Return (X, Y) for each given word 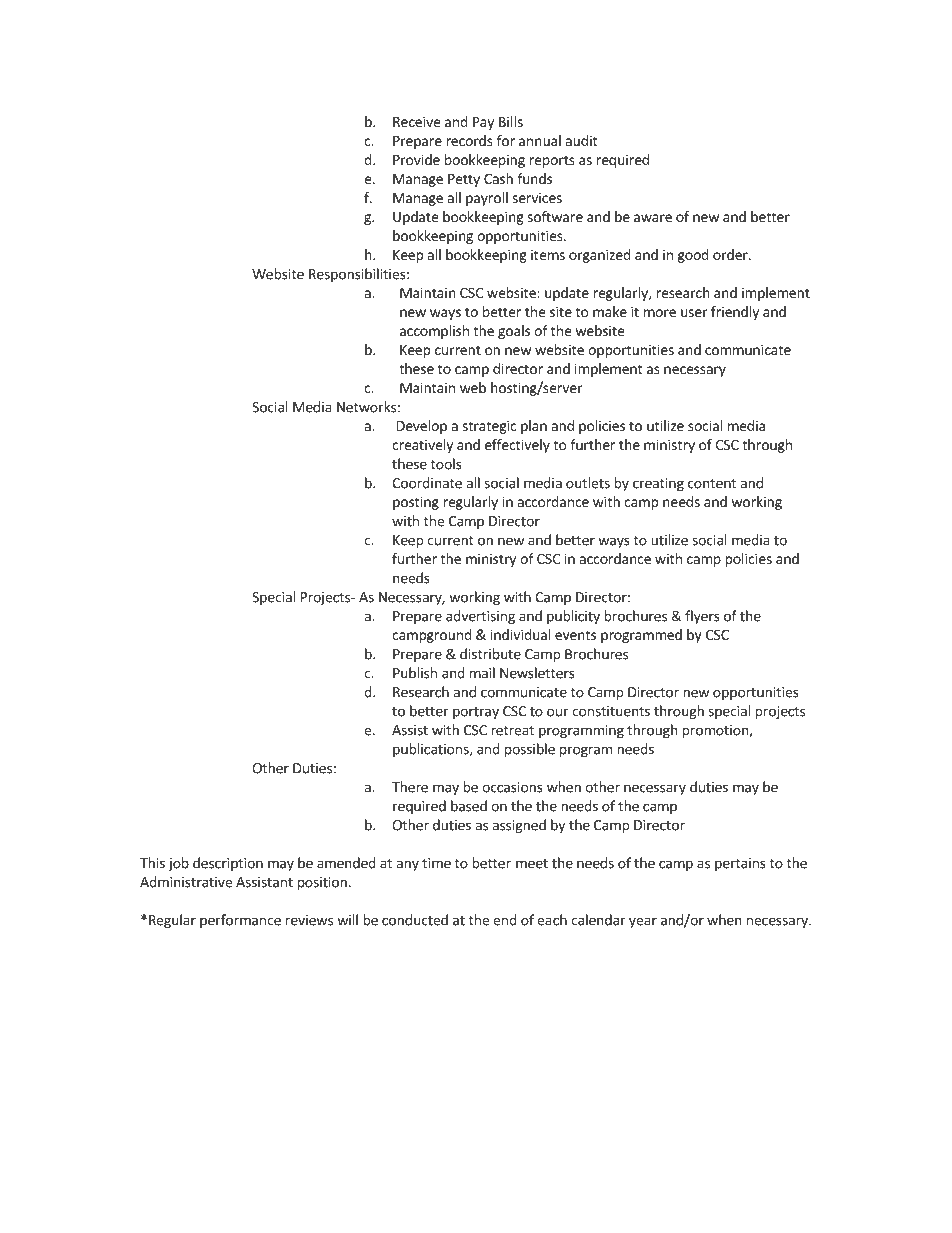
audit (582, 140)
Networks (366, 407)
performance (240, 921)
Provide (416, 159)
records (469, 140)
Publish (415, 673)
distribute (490, 654)
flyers (702, 617)
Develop (422, 427)
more (660, 313)
